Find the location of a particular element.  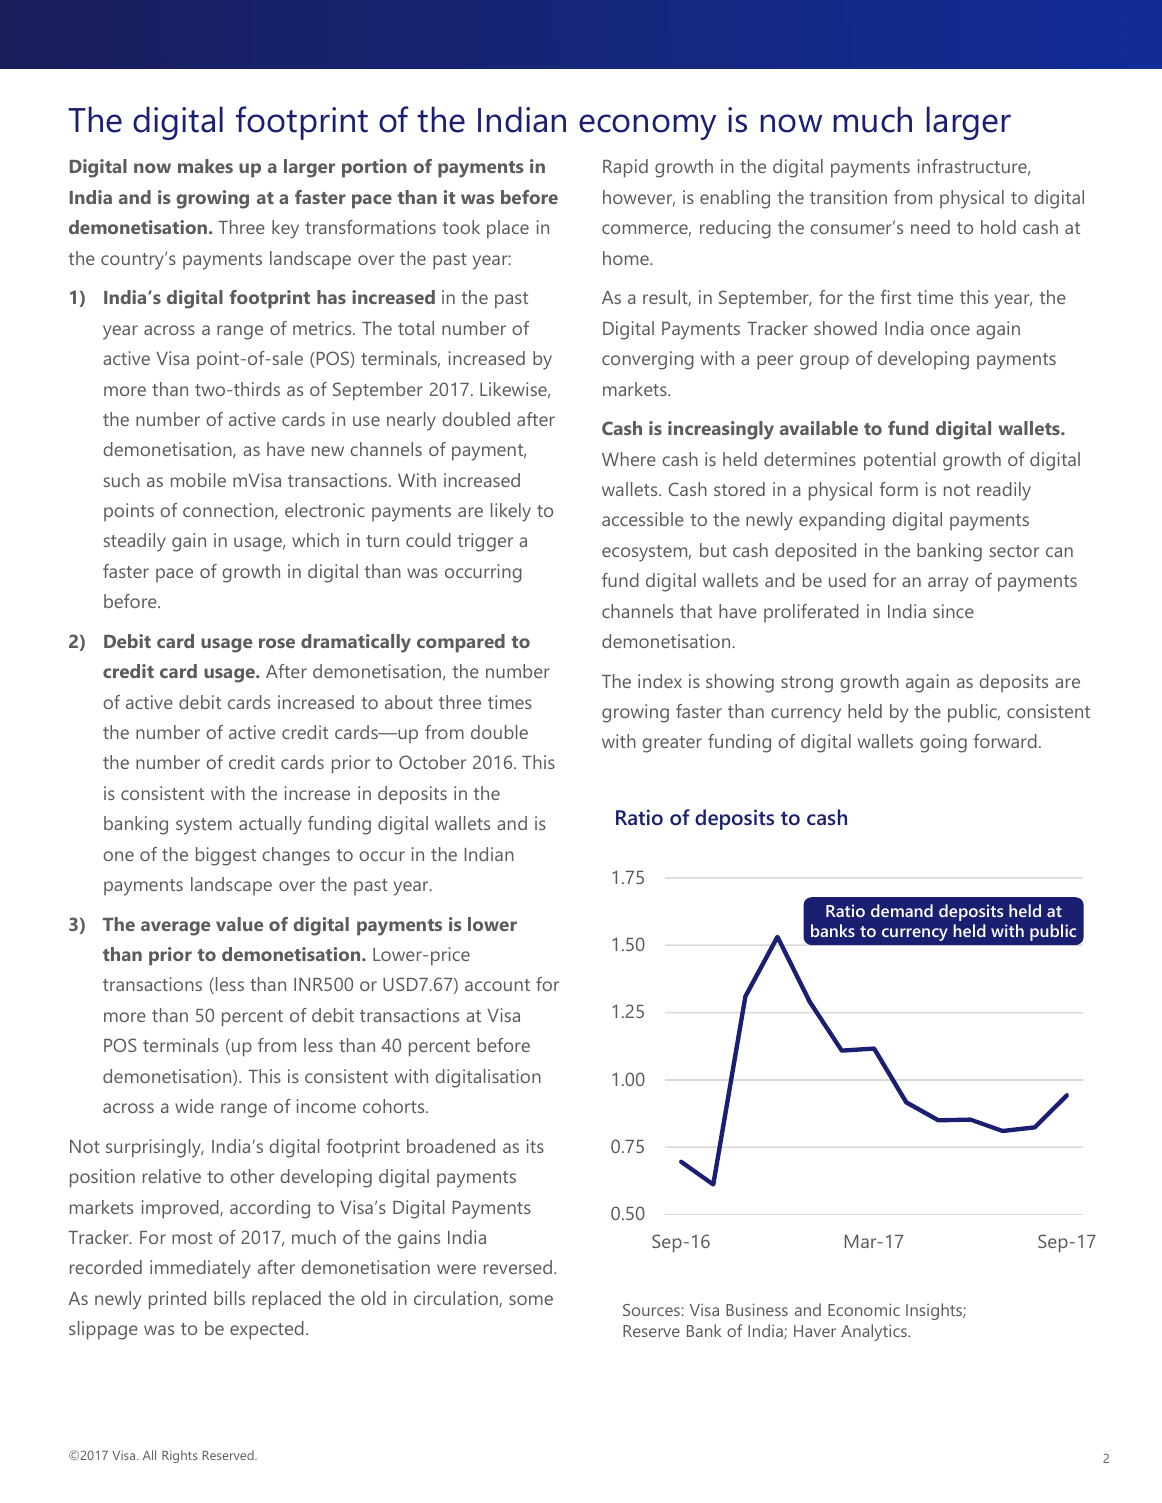

makes is located at coordinates (205, 166).
